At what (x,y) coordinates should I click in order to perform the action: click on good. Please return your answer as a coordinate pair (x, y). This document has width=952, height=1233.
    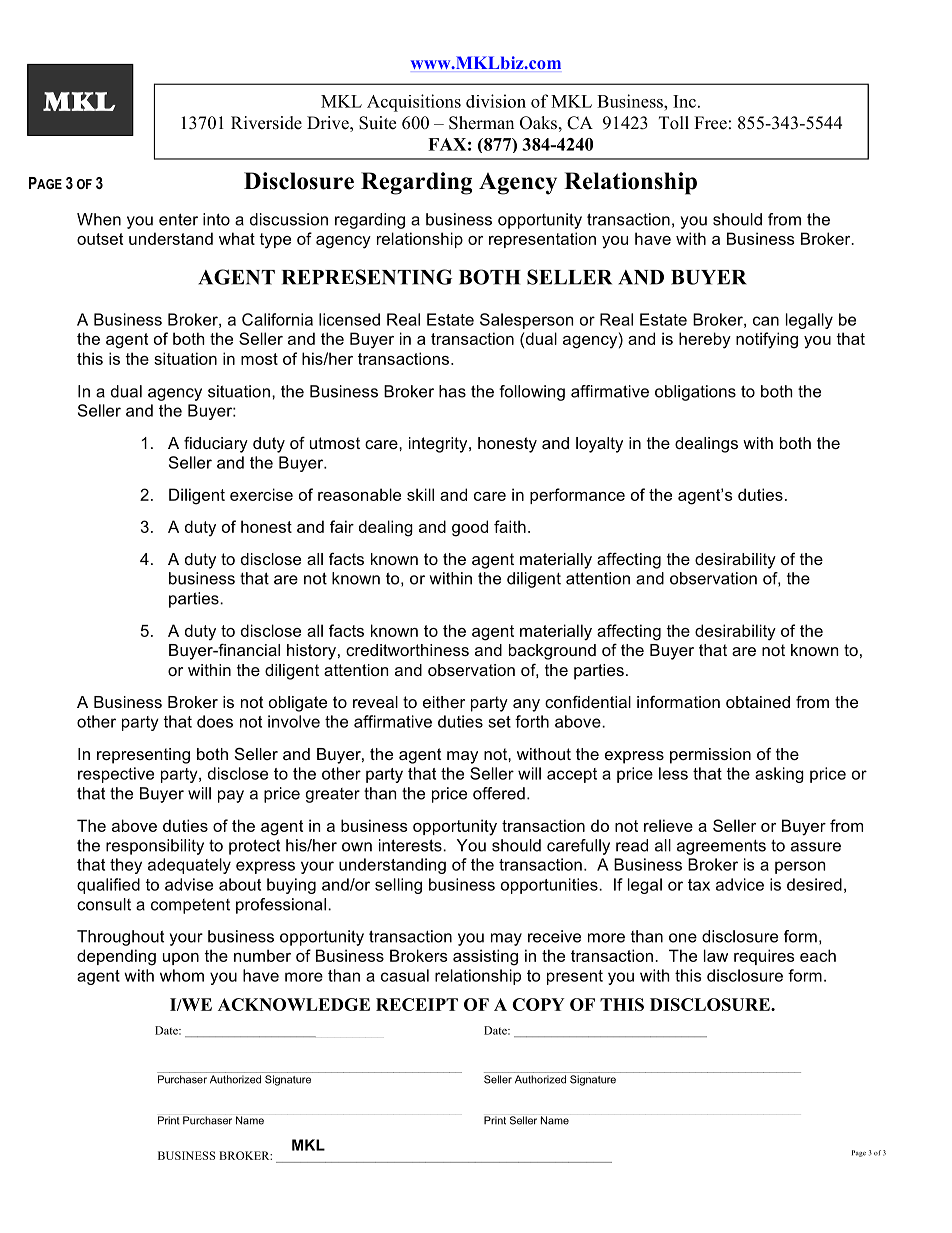
    Looking at the image, I should click on (470, 528).
